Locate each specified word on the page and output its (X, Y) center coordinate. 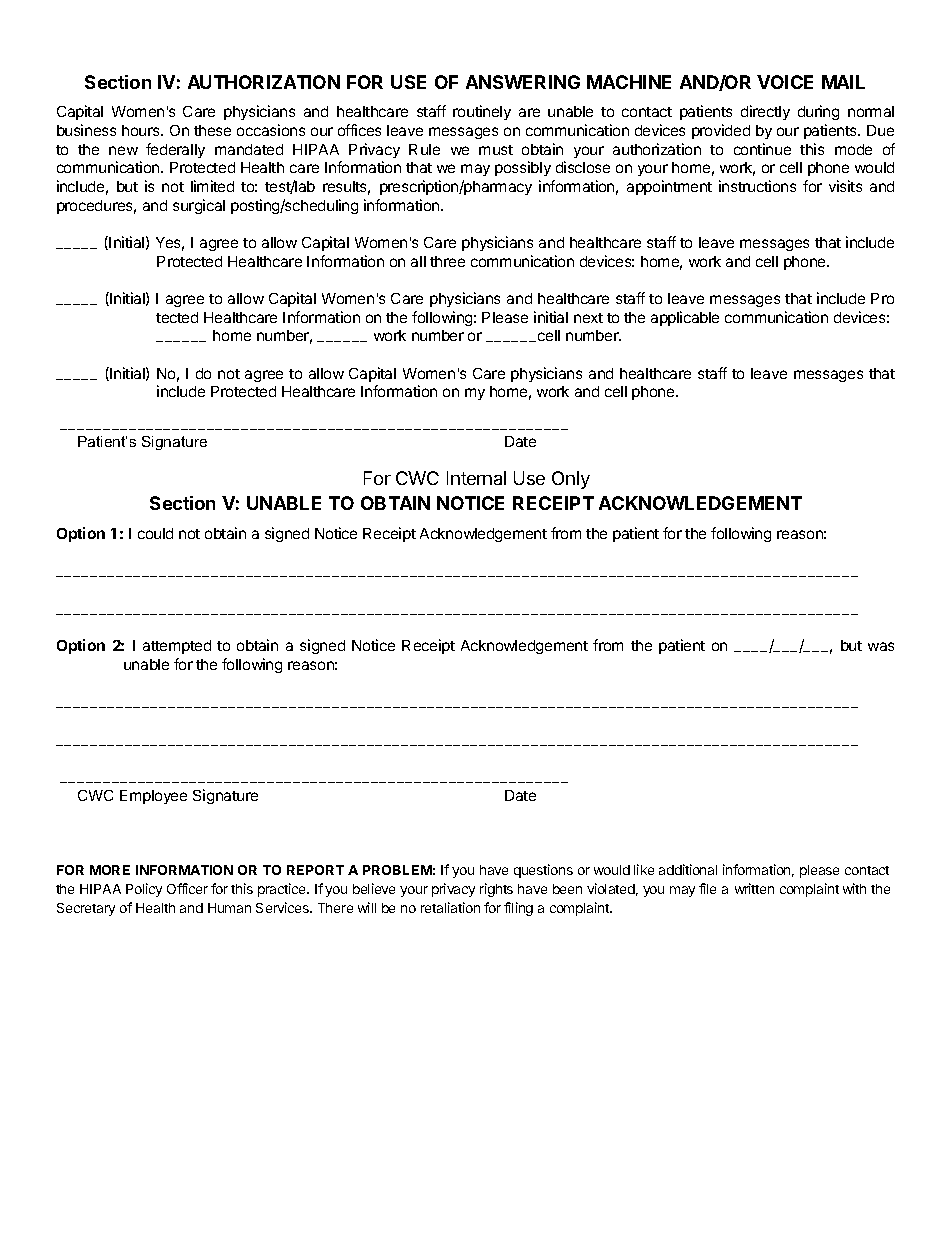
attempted (177, 647)
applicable (685, 318)
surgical (199, 206)
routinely (482, 112)
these (212, 130)
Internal (476, 478)
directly (765, 112)
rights (496, 890)
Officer (187, 888)
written (754, 888)
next (588, 318)
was (881, 646)
